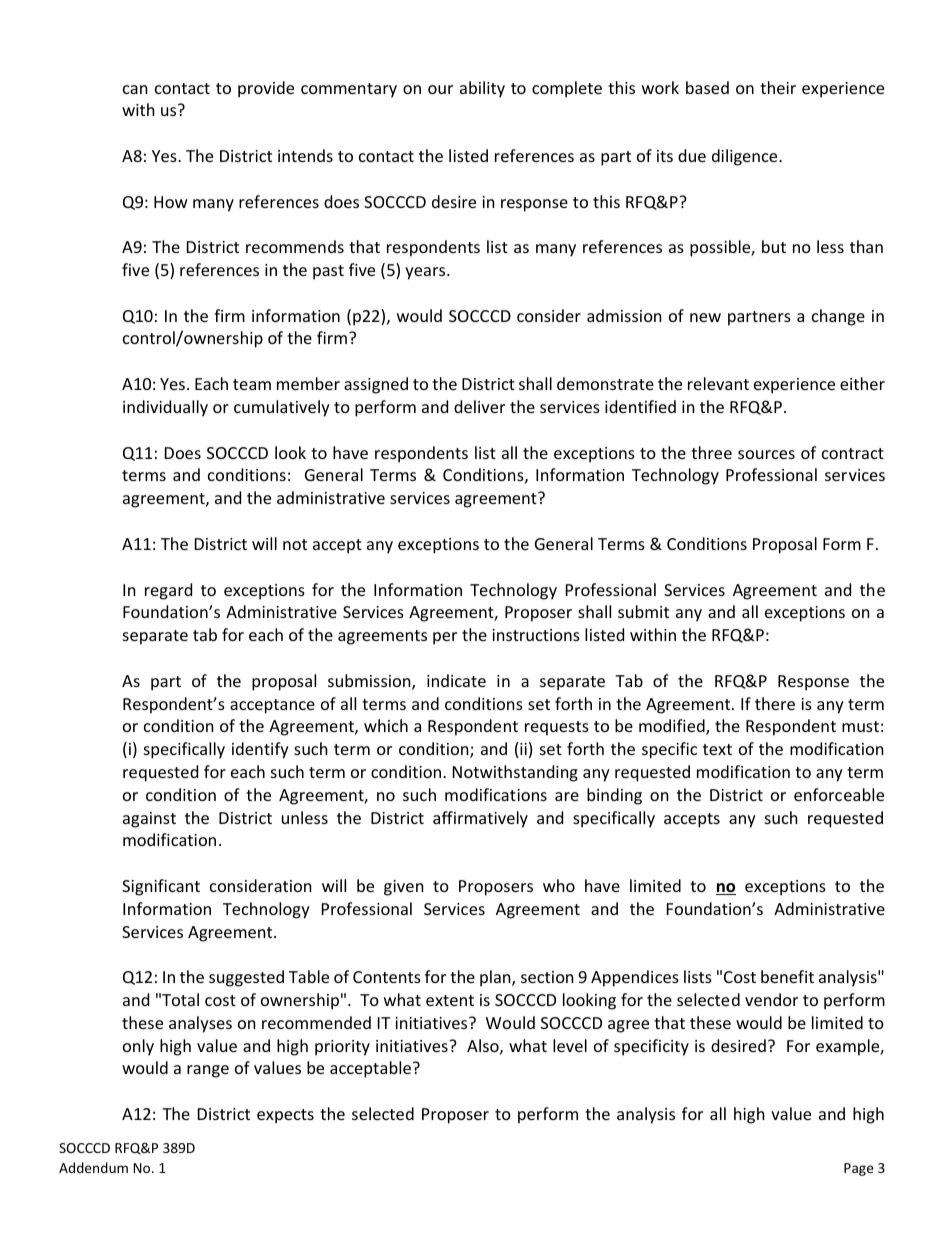 Image resolution: width=952 pixels, height=1233 pixels. I want to click on Significant, so click(161, 887).
